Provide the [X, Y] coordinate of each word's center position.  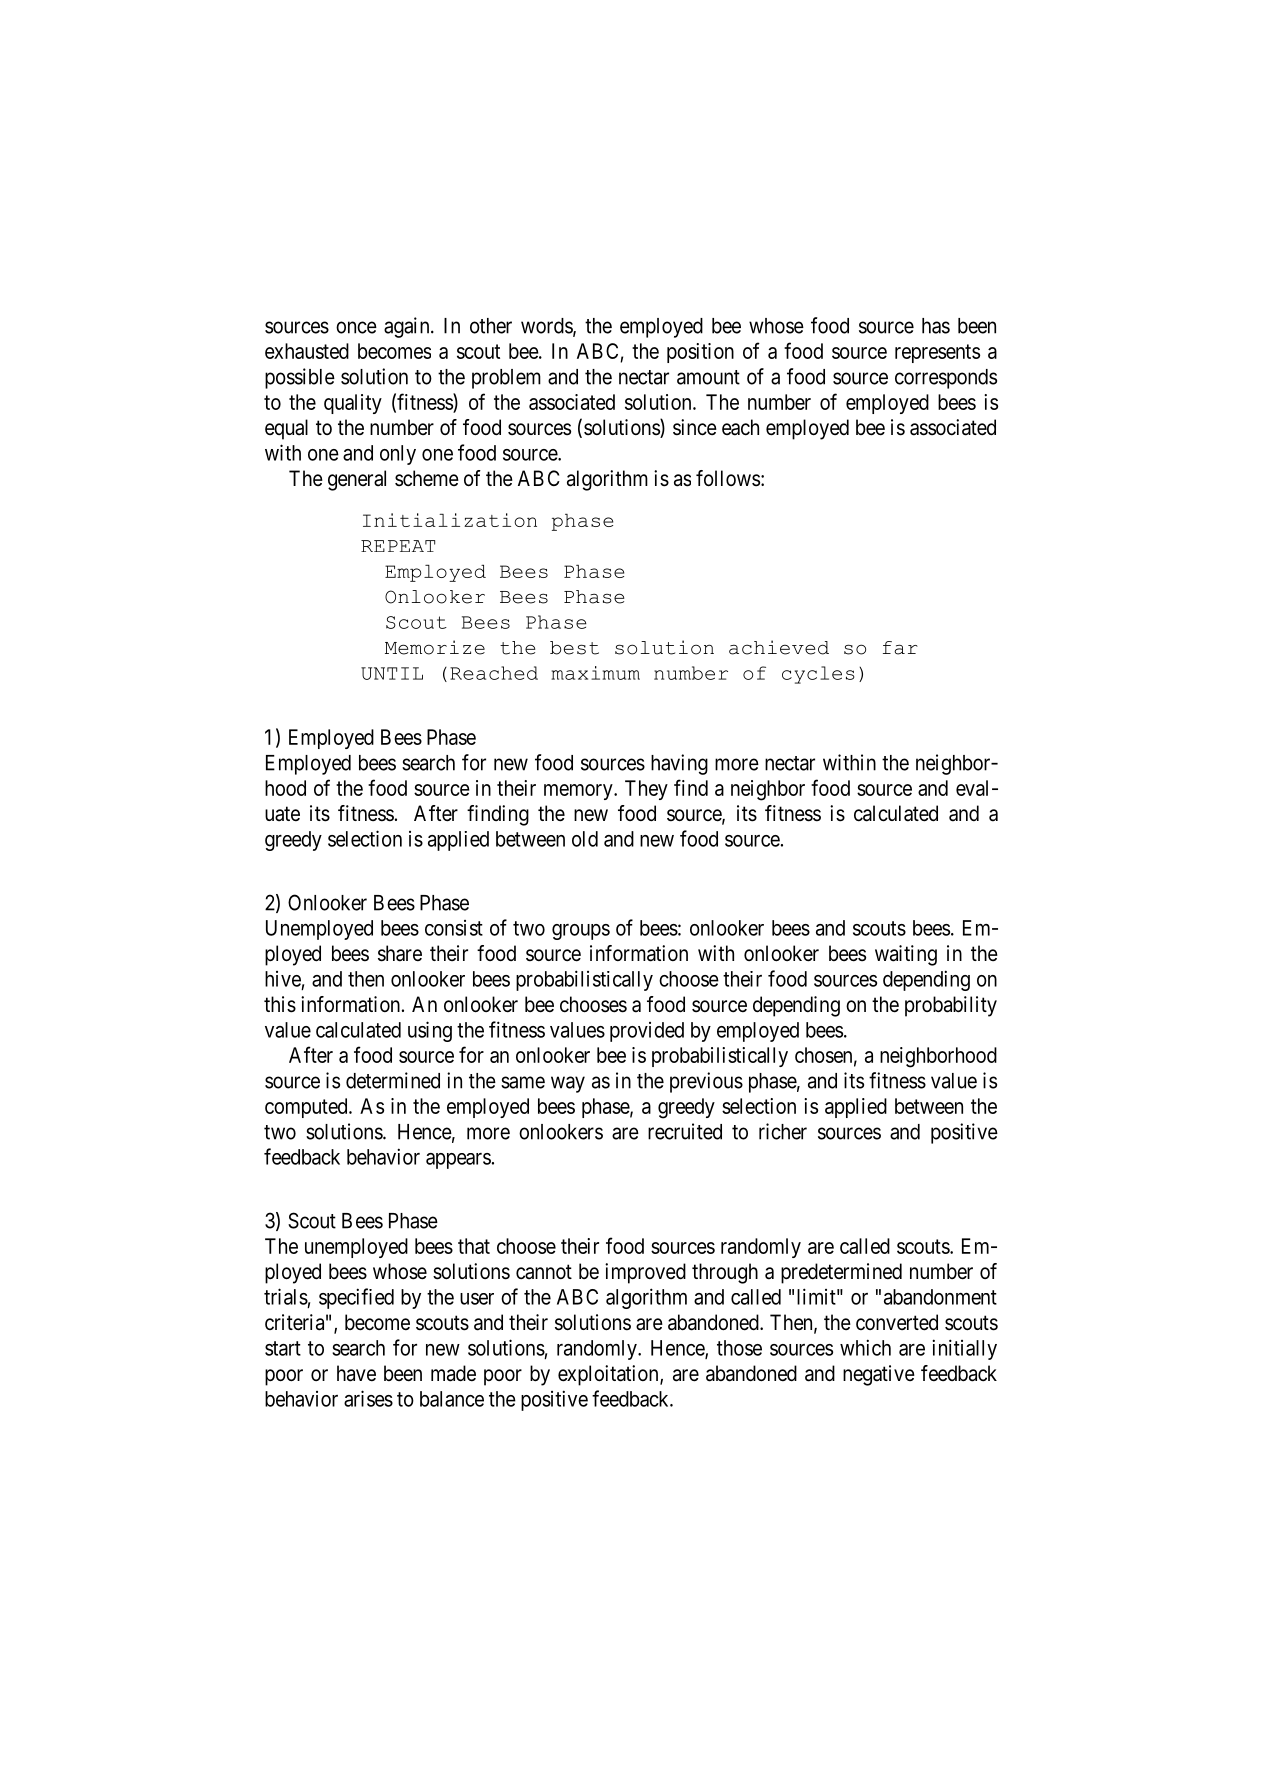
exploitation [609, 1375]
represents [937, 353]
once [356, 327]
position [700, 353]
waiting [906, 955]
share [400, 953]
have [356, 1373]
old [585, 839]
